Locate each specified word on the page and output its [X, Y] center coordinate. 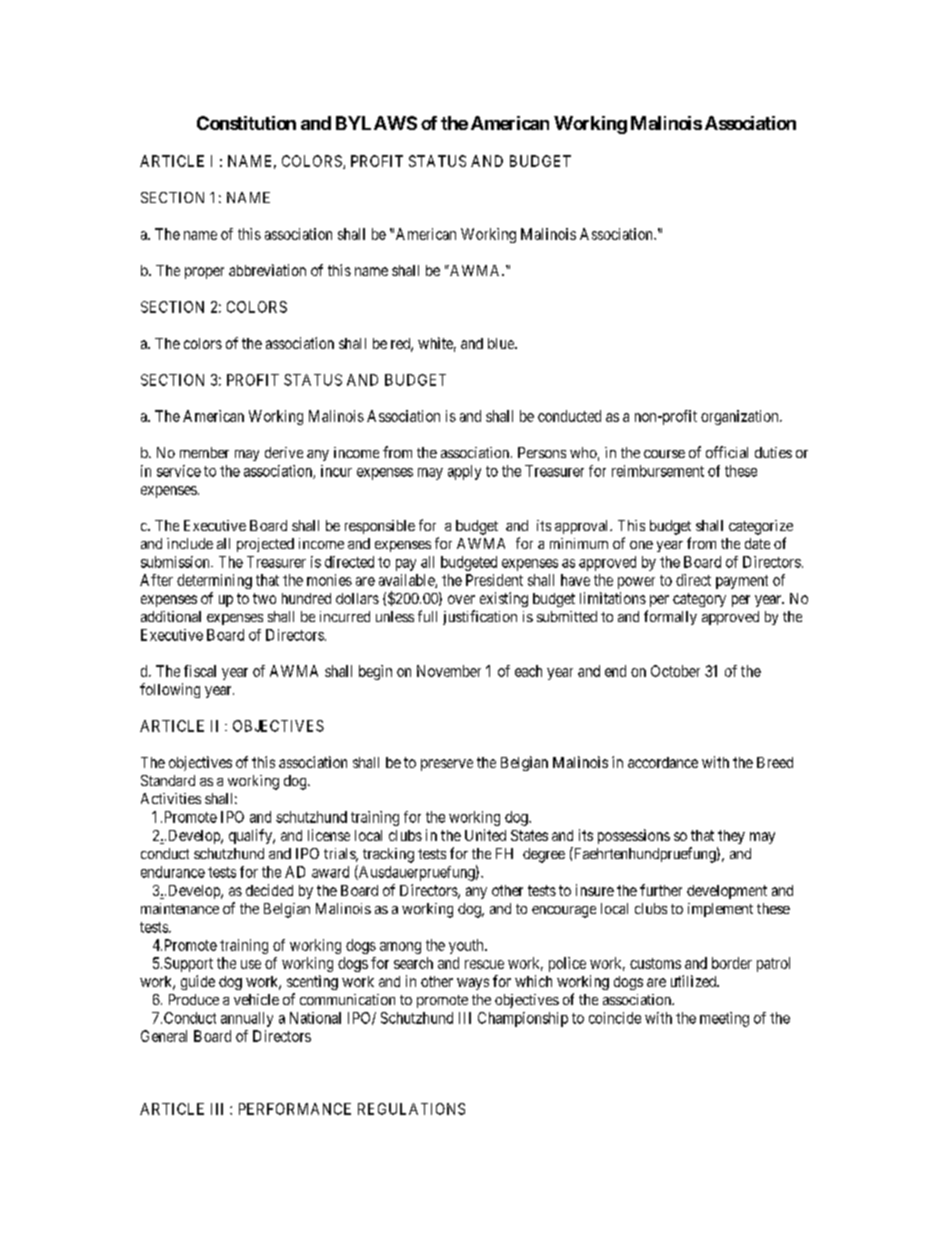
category [699, 600]
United [485, 835]
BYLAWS [376, 123]
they [731, 837]
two [264, 598]
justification [480, 617]
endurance [173, 872]
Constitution [246, 123]
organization [741, 417]
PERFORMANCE [295, 1109]
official [727, 452]
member [204, 452]
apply [464, 472]
